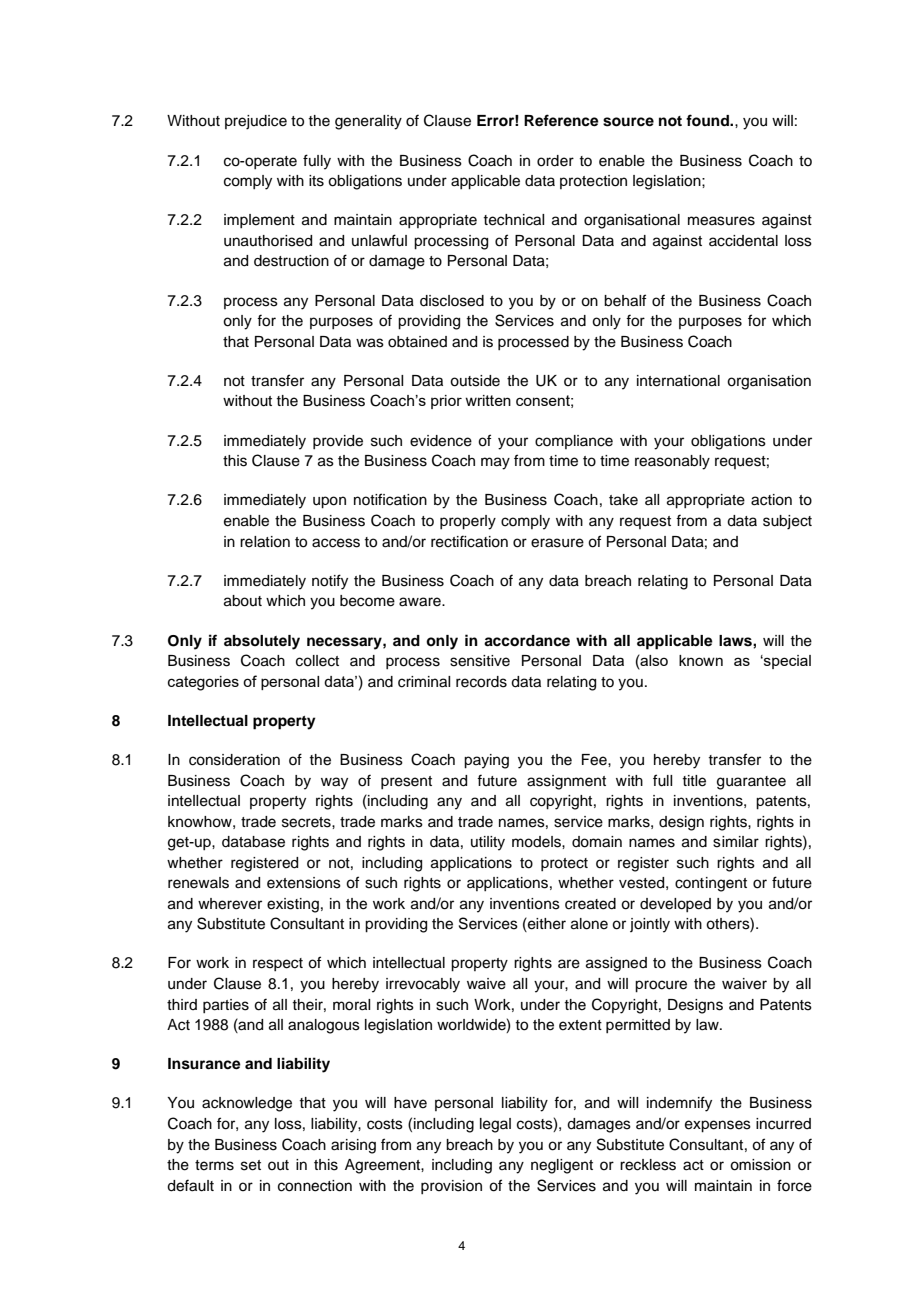 The width and height of the screenshot is (924, 1308). Describe the element at coordinates (488, 843) in the screenshot. I see `utility` at that location.
